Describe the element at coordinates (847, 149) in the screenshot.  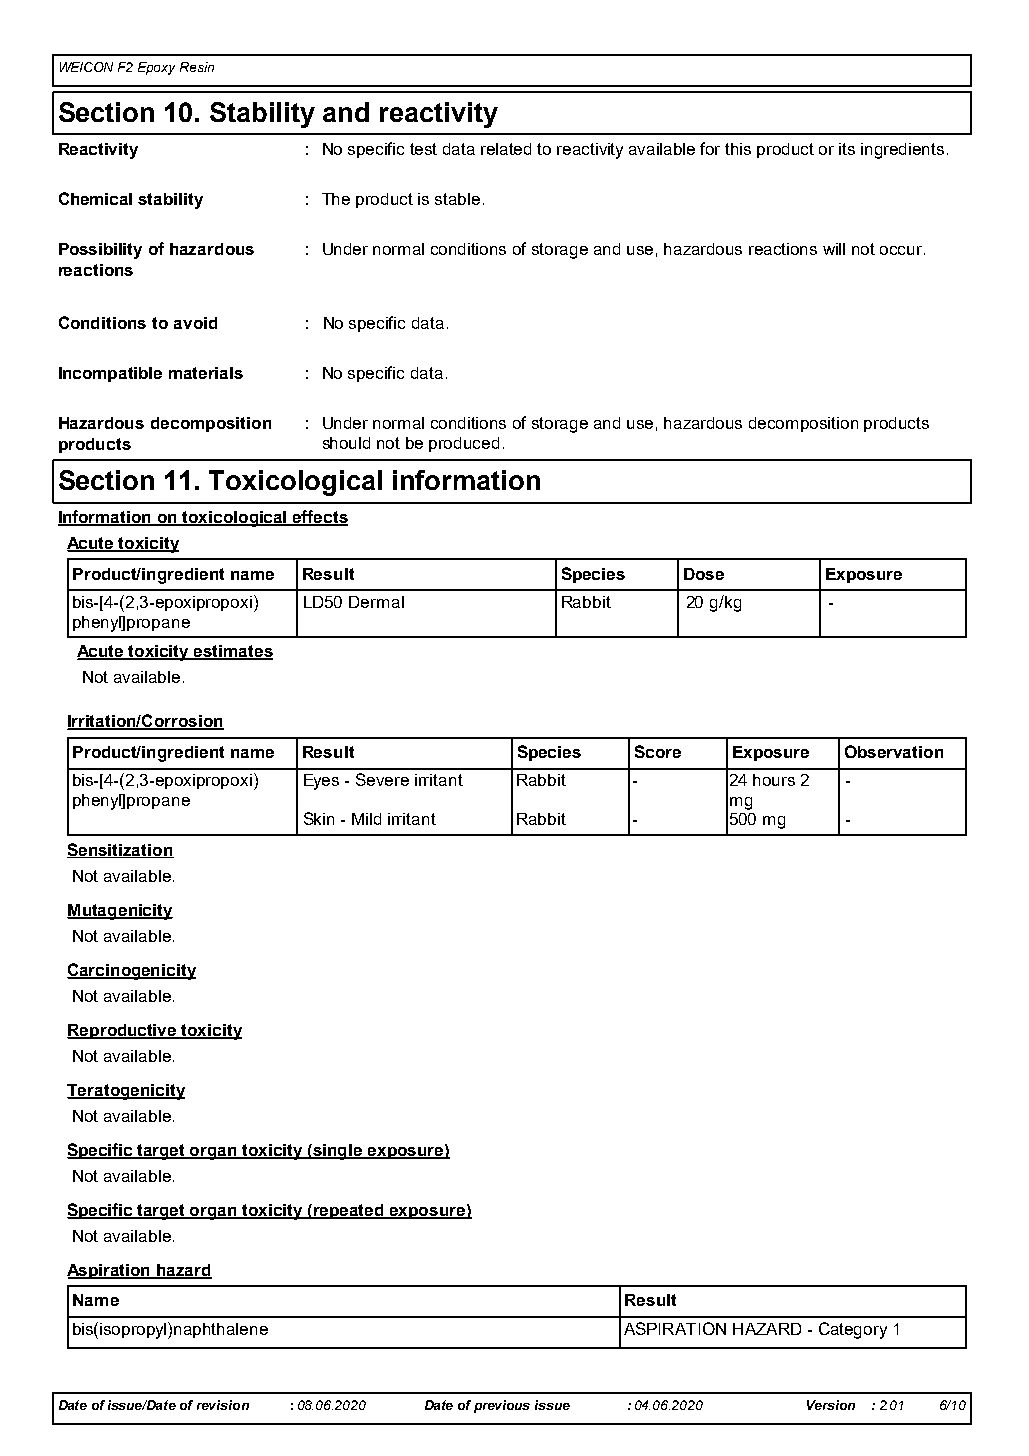
I see `its` at that location.
